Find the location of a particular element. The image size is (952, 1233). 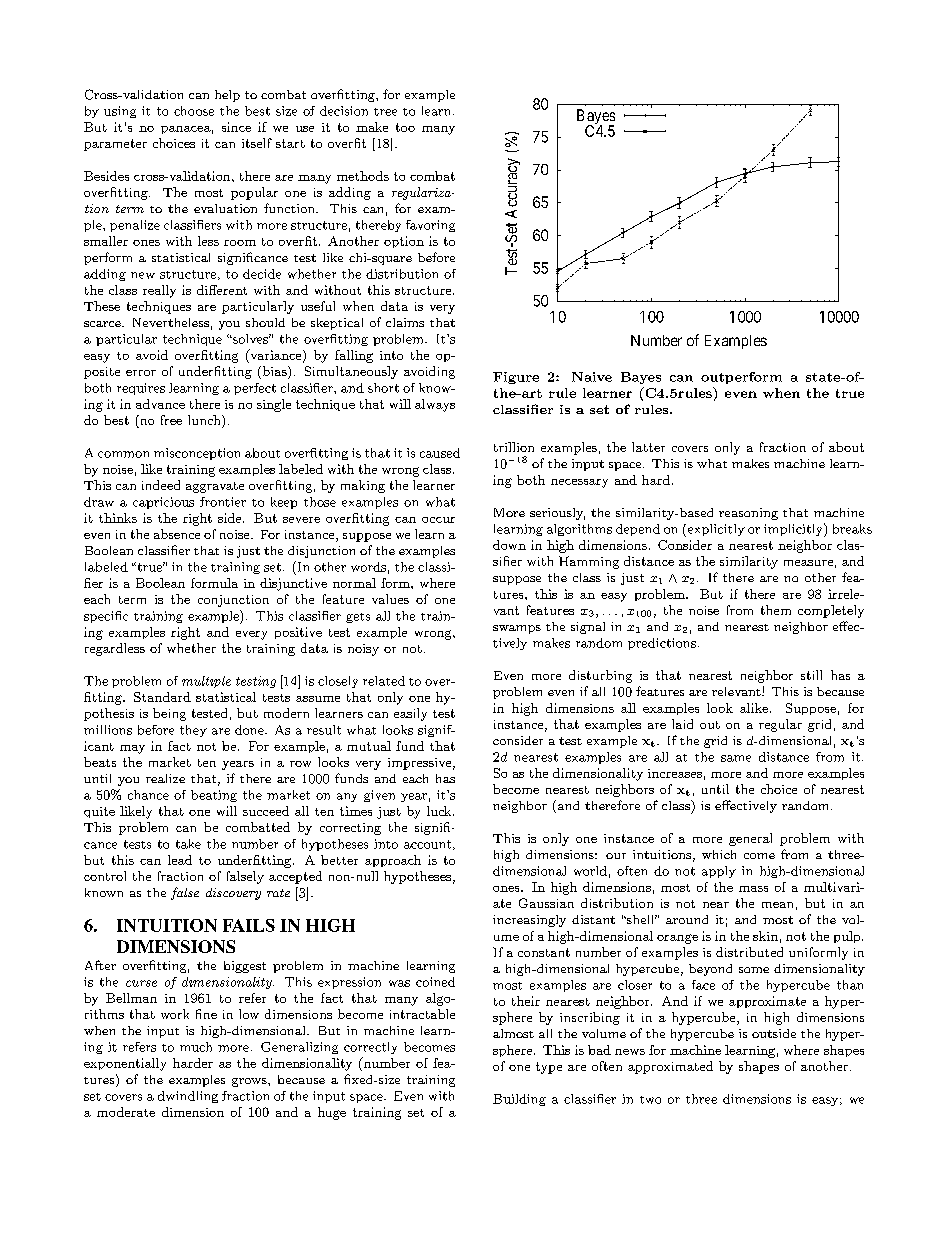

dwindling is located at coordinates (188, 1097).
